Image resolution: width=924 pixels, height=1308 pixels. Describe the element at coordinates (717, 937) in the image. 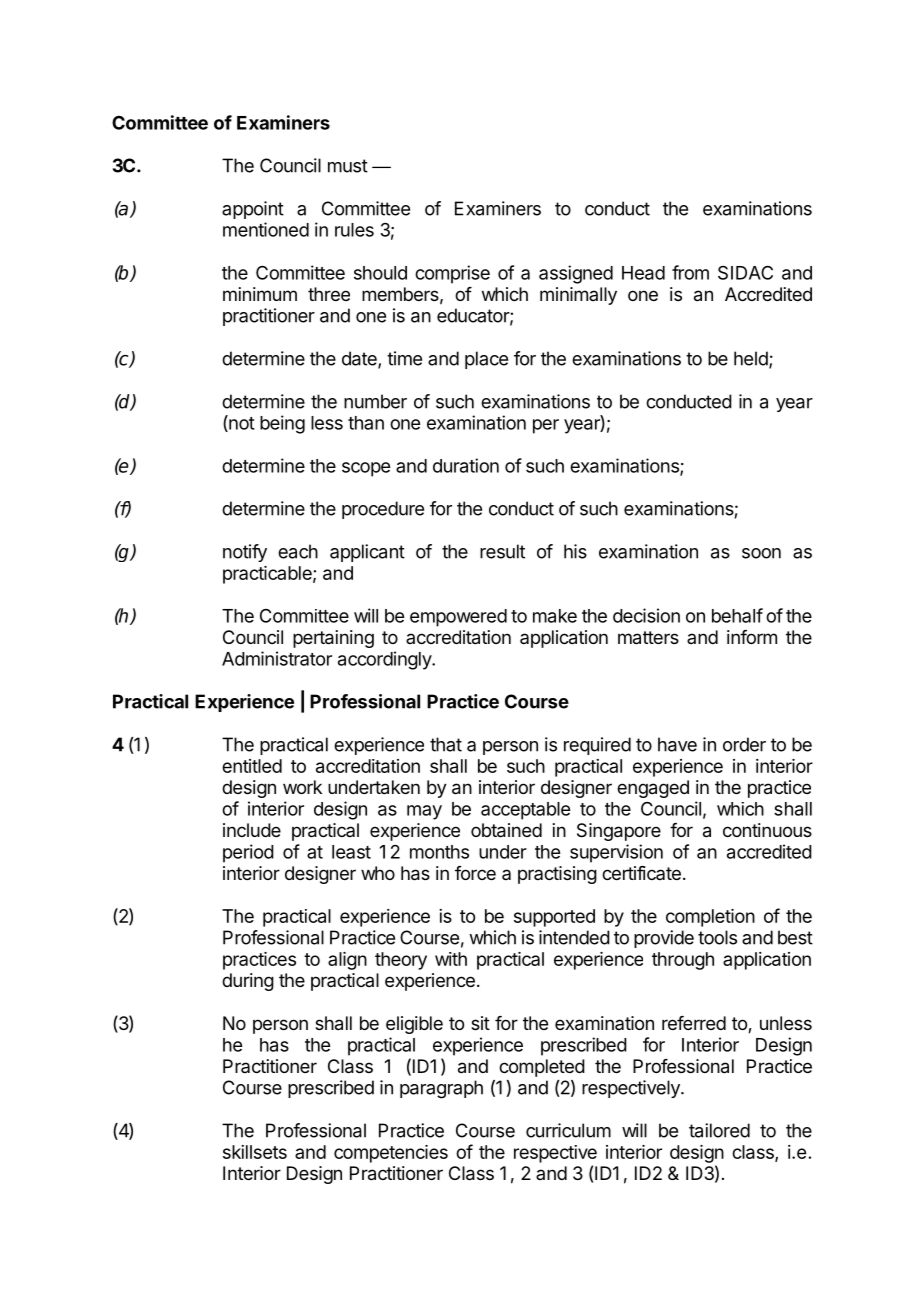

I see `tools` at that location.
